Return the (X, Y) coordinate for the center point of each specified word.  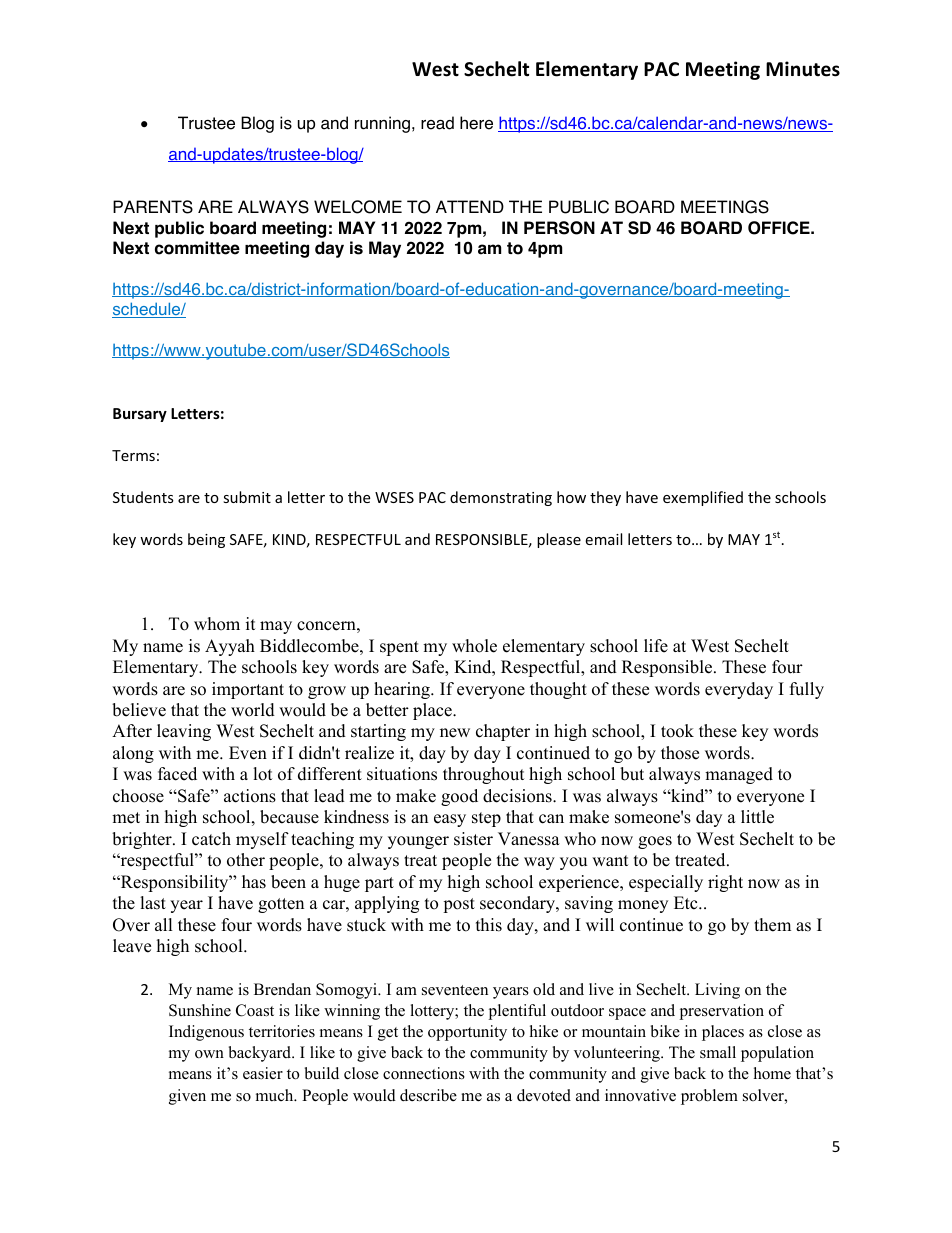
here (476, 123)
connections (424, 1073)
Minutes (803, 69)
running (382, 124)
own (209, 1054)
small (718, 1052)
